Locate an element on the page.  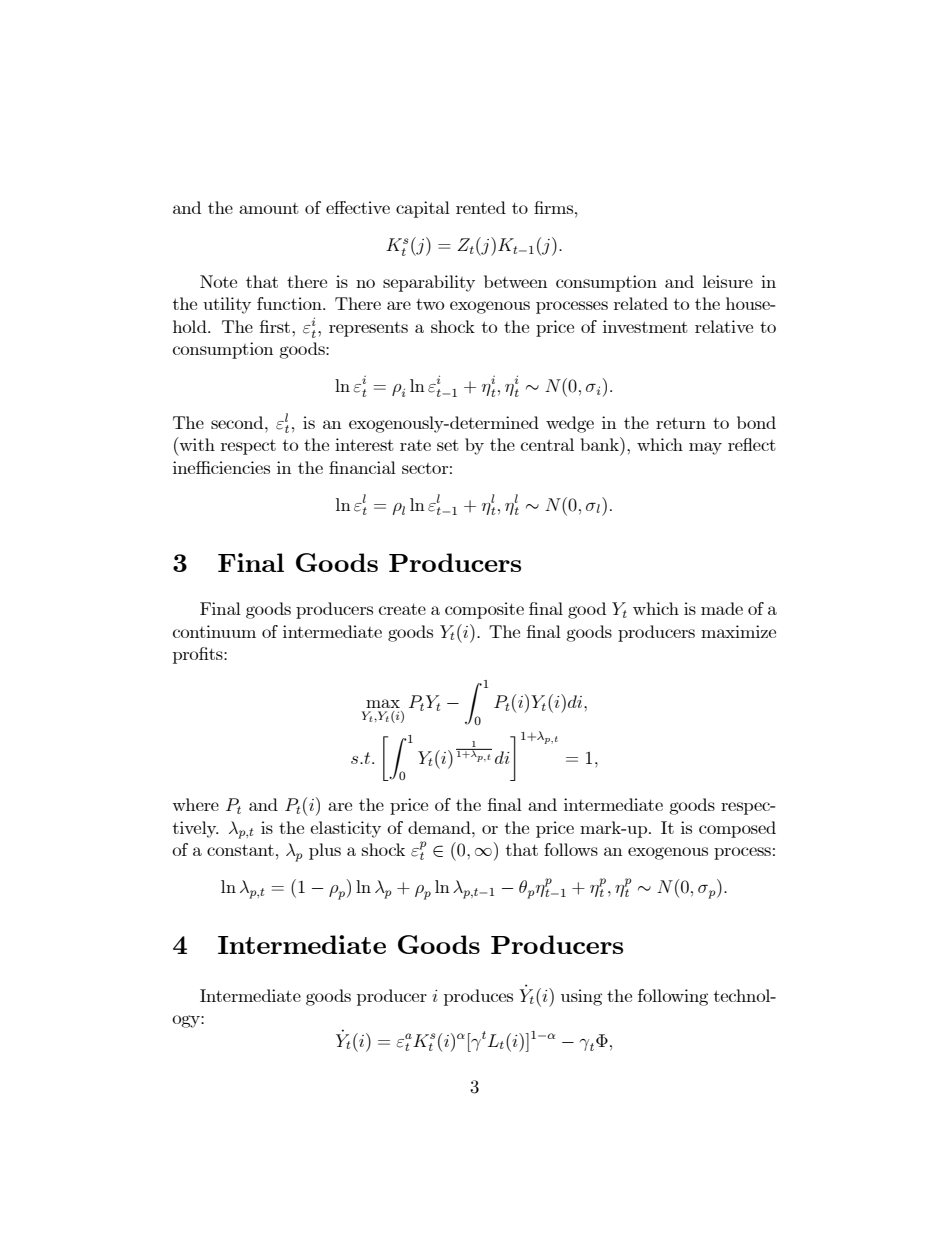
rented is located at coordinates (481, 207).
